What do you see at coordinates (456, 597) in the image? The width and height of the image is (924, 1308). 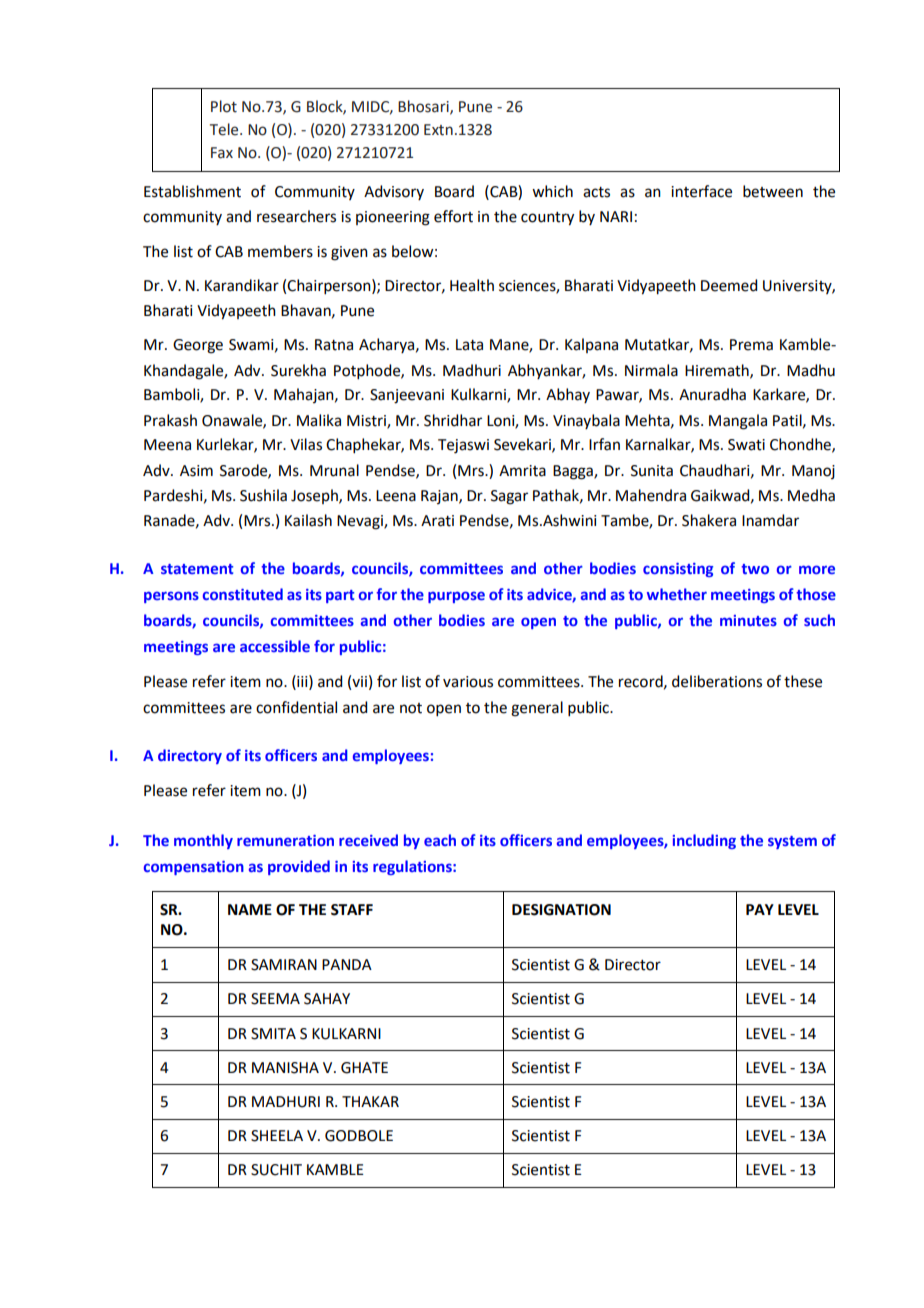 I see `purpose` at bounding box center [456, 597].
